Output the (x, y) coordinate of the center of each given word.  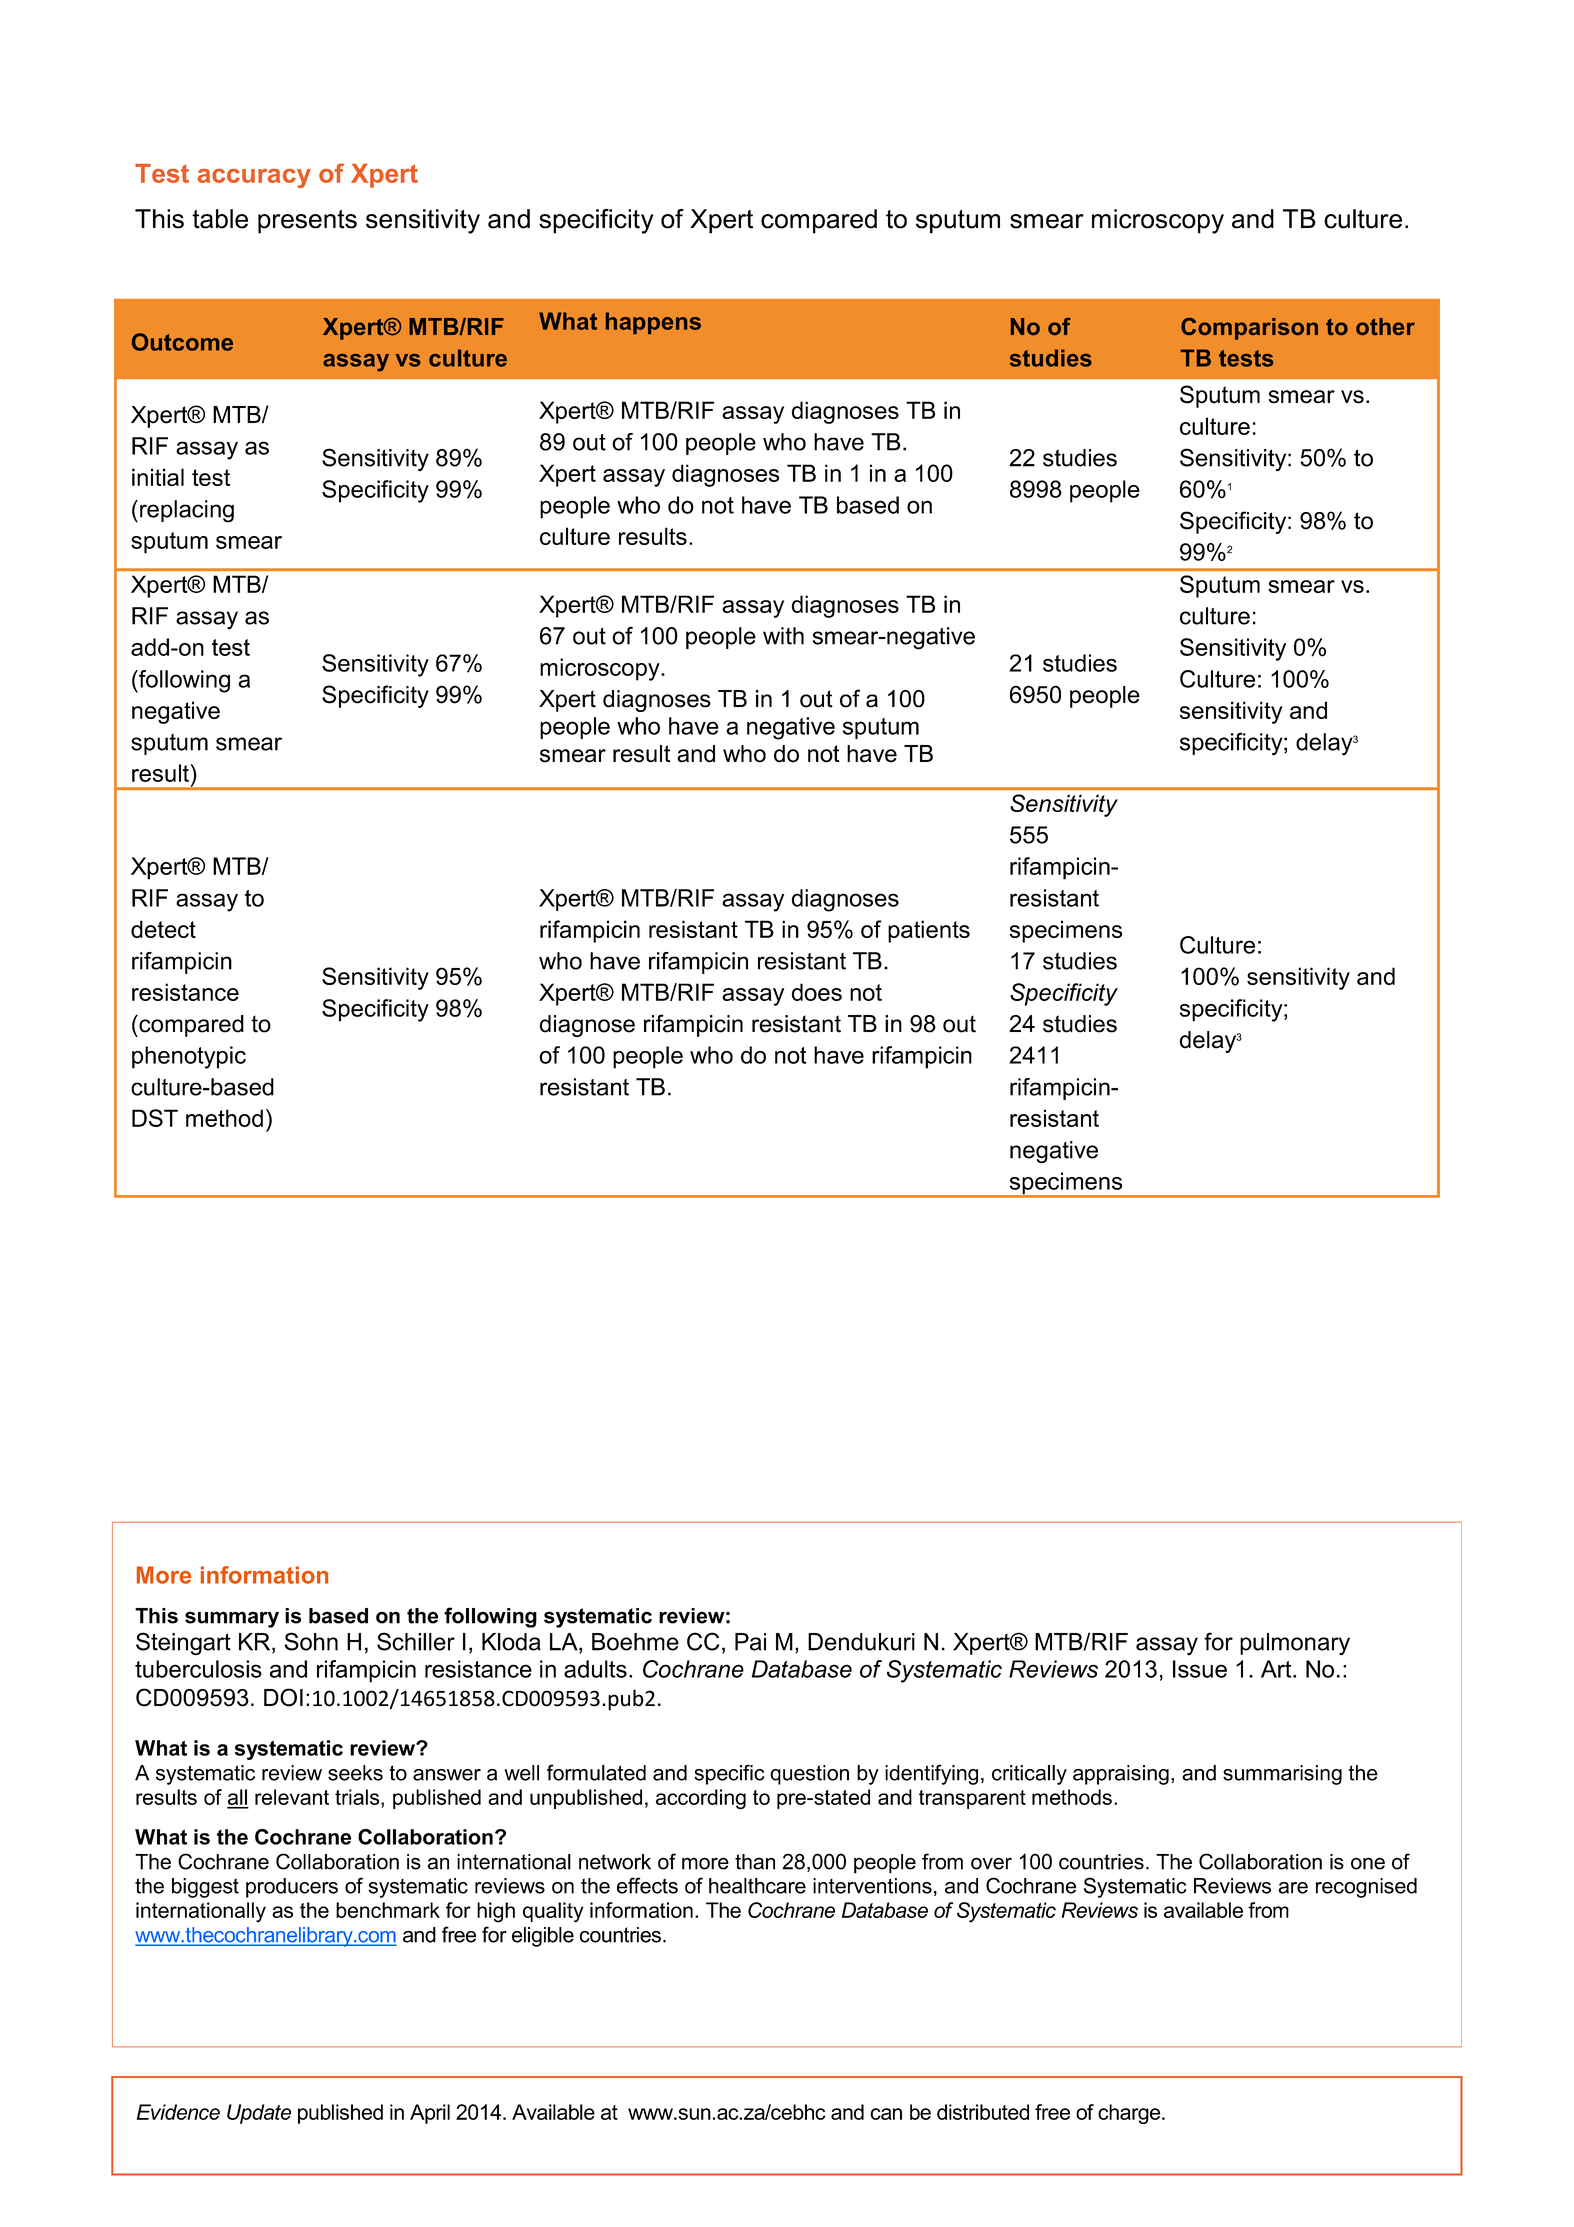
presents (307, 222)
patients (929, 931)
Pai (750, 1642)
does (817, 992)
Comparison (1249, 329)
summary (232, 1619)
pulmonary (1295, 1644)
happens (653, 323)
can (886, 2114)
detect (163, 929)
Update (259, 2114)
